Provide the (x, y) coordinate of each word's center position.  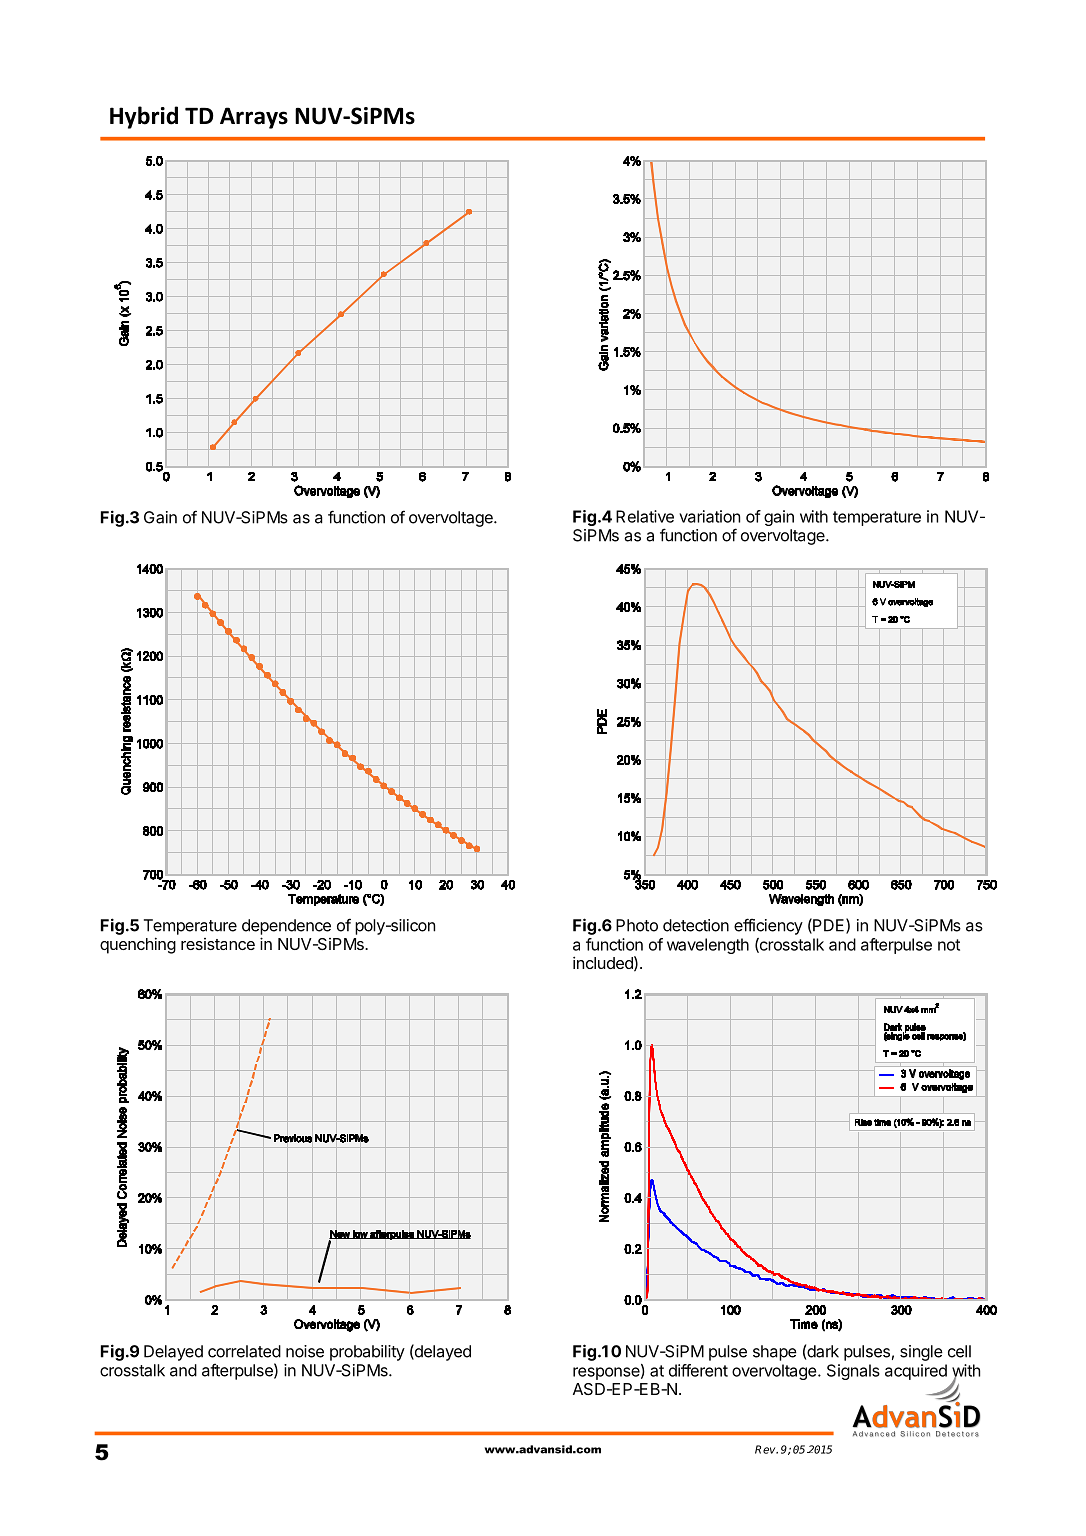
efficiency (768, 926)
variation (709, 516)
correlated (244, 1351)
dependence (286, 927)
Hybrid (144, 117)
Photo (637, 925)
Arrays (254, 118)
